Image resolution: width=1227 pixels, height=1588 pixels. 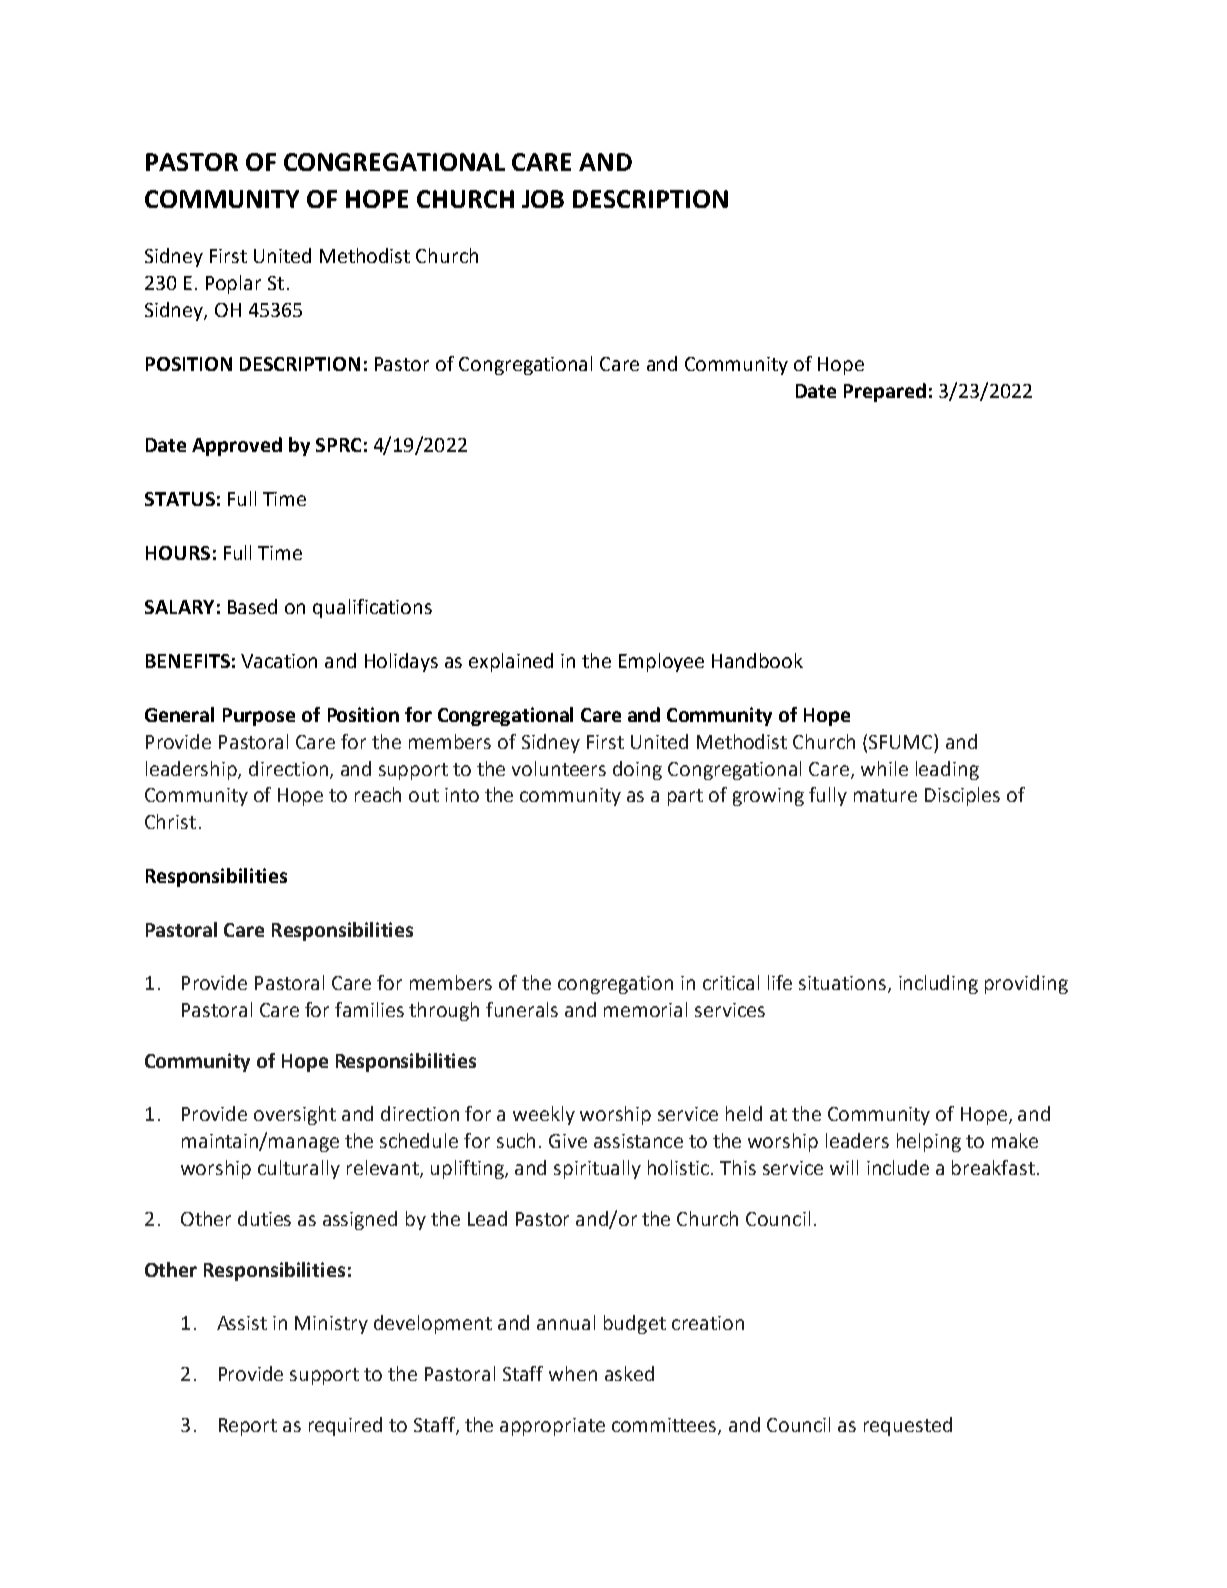 What do you see at coordinates (252, 606) in the image?
I see `Based` at bounding box center [252, 606].
